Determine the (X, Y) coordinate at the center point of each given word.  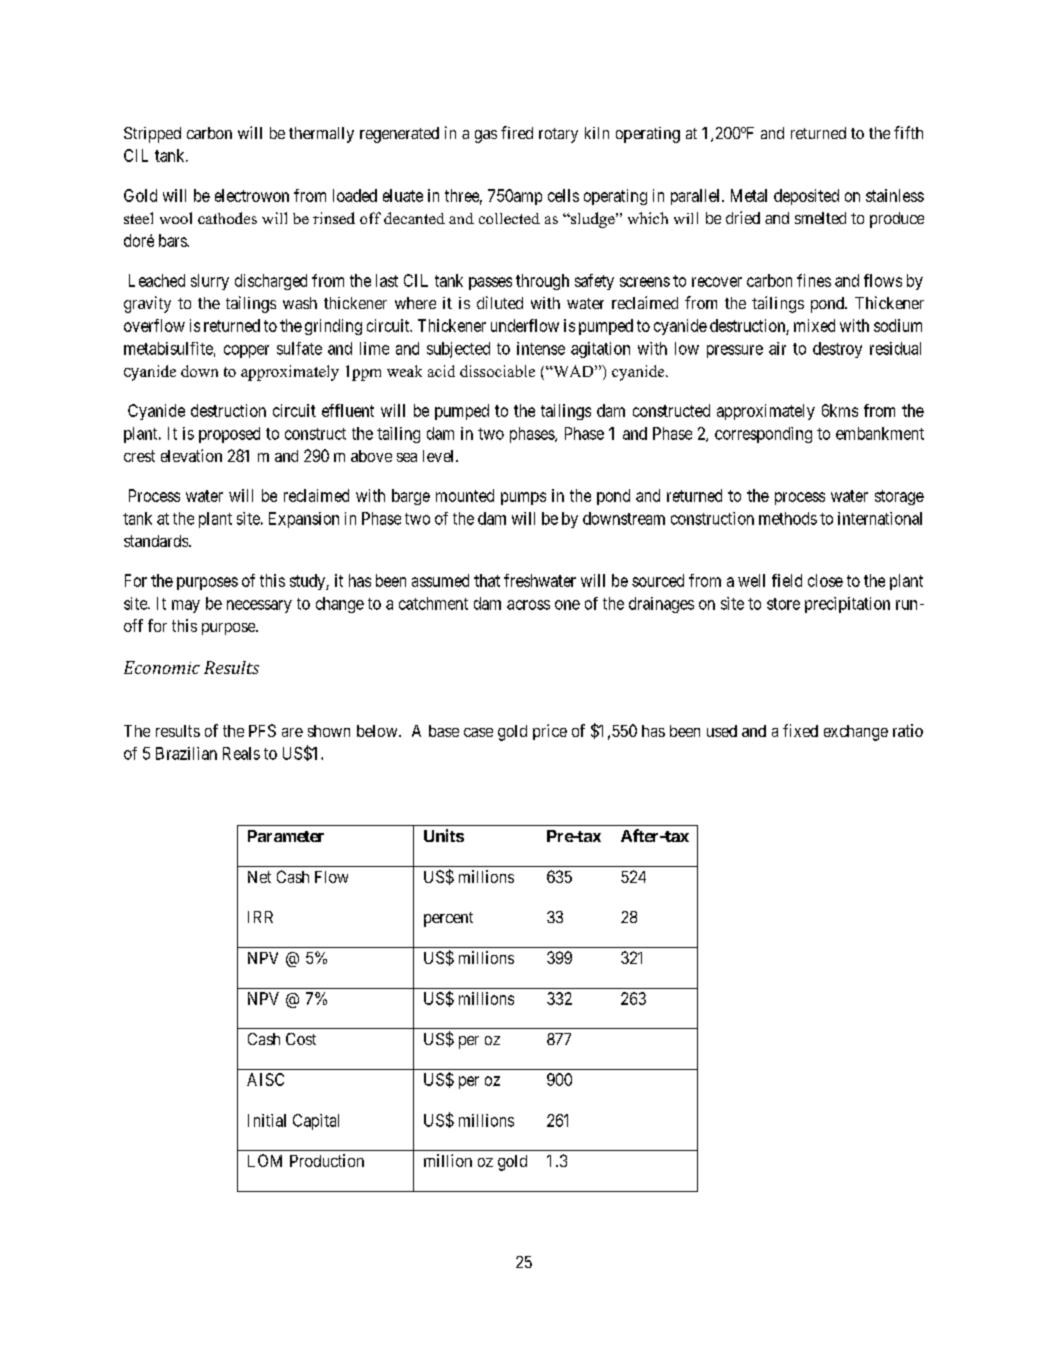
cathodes (227, 218)
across (528, 605)
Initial (267, 1120)
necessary (259, 606)
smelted (820, 218)
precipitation (847, 605)
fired (517, 132)
